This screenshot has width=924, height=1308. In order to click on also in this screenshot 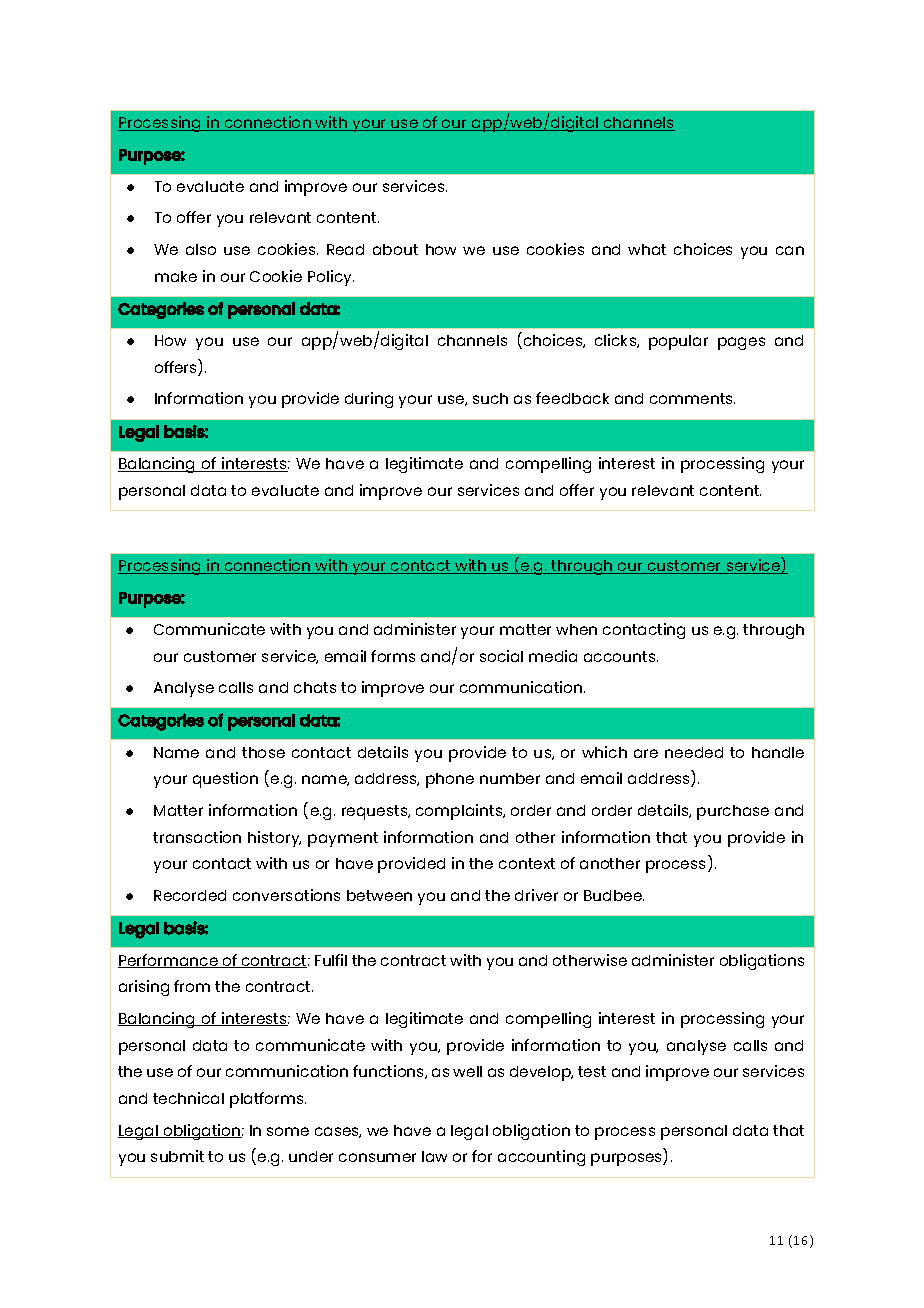, I will do `click(201, 249)`.
